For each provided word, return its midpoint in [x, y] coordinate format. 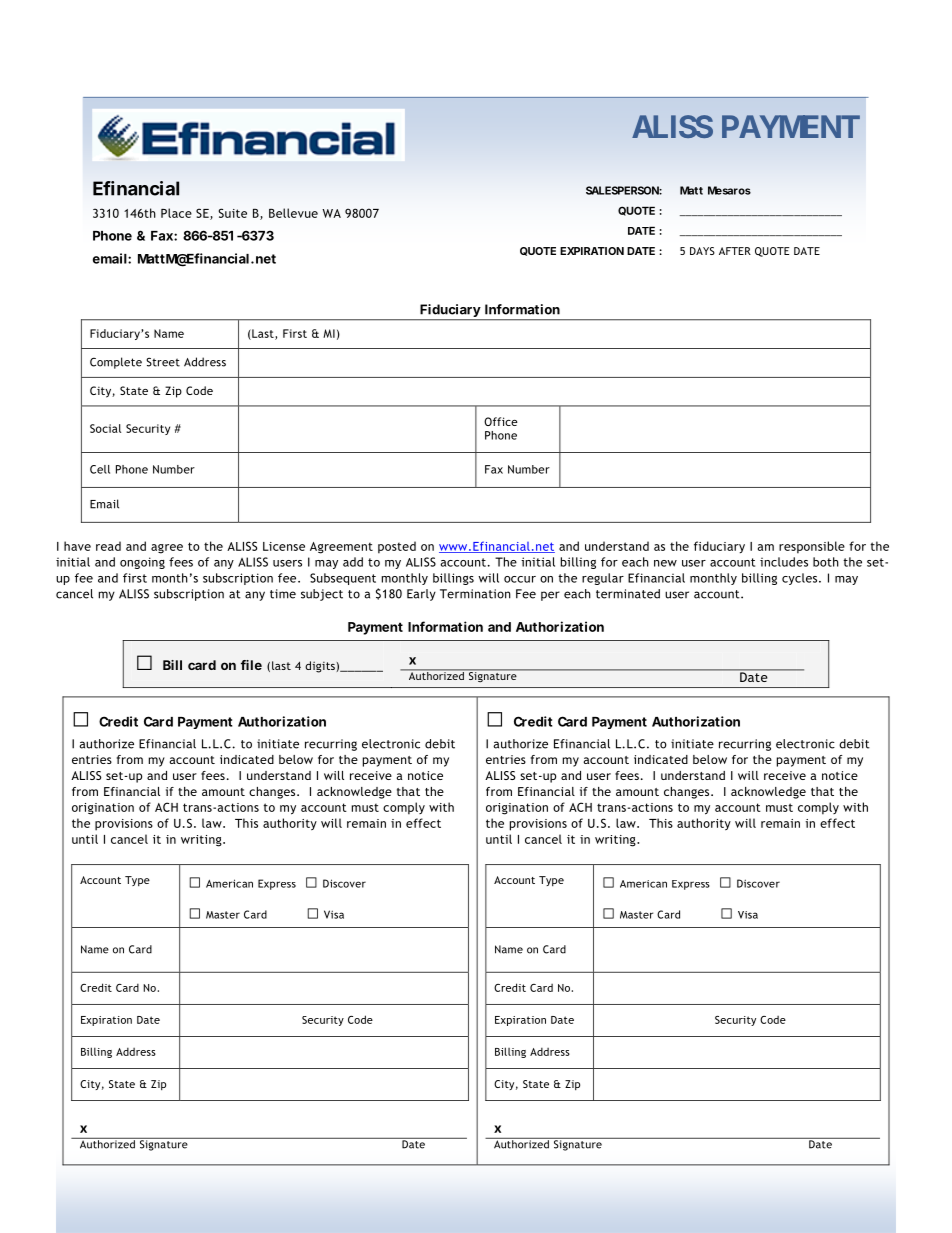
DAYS [702, 251]
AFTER [735, 251]
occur [520, 579]
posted [397, 547]
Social [105, 428]
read [108, 546]
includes [784, 562]
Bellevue [293, 213]
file [251, 665]
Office [501, 421]
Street [163, 362]
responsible [812, 547]
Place [176, 213]
